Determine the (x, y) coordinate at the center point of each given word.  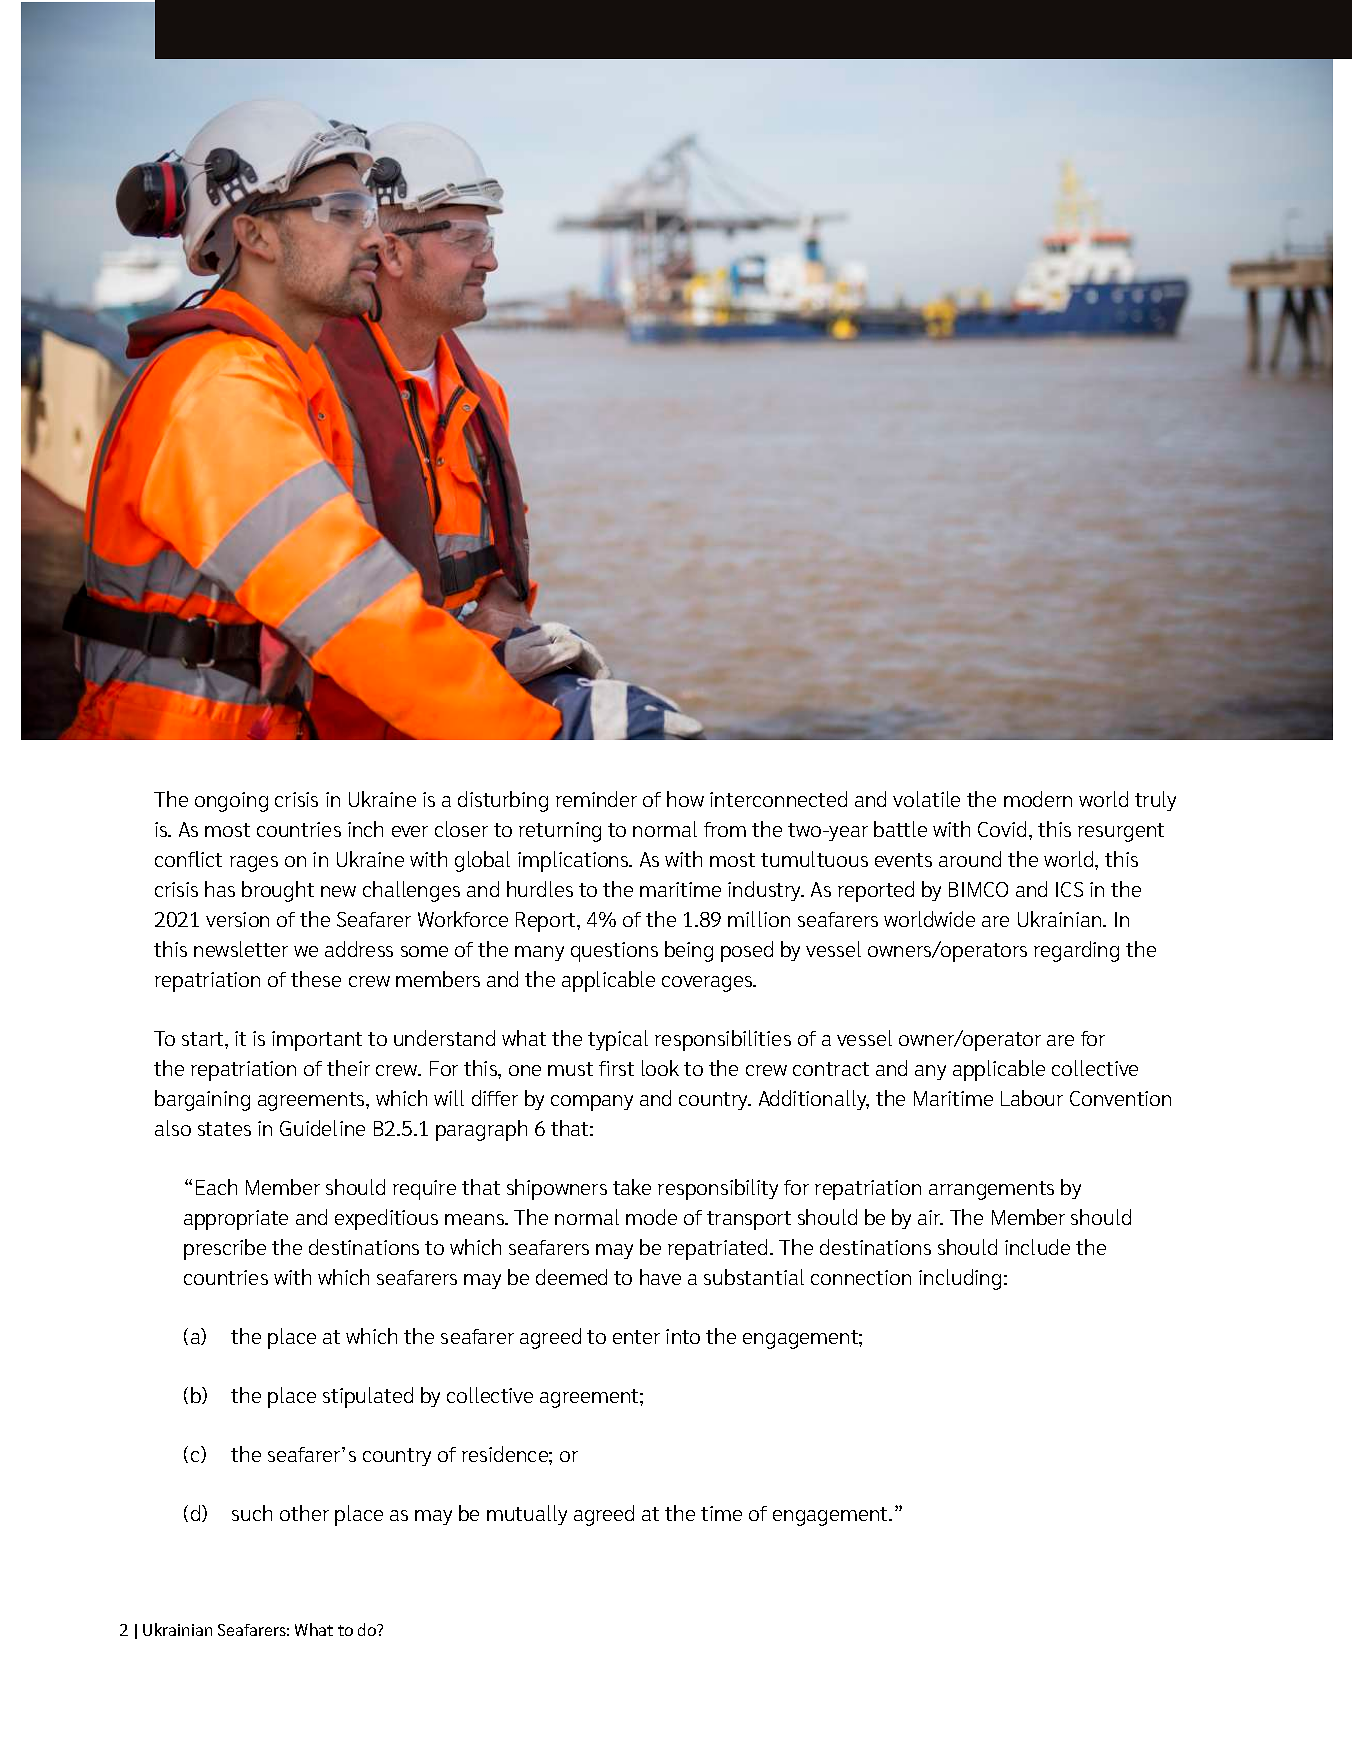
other (304, 1513)
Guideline (322, 1128)
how (685, 799)
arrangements (991, 1190)
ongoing (231, 802)
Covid (1002, 829)
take (632, 1187)
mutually (527, 1515)
